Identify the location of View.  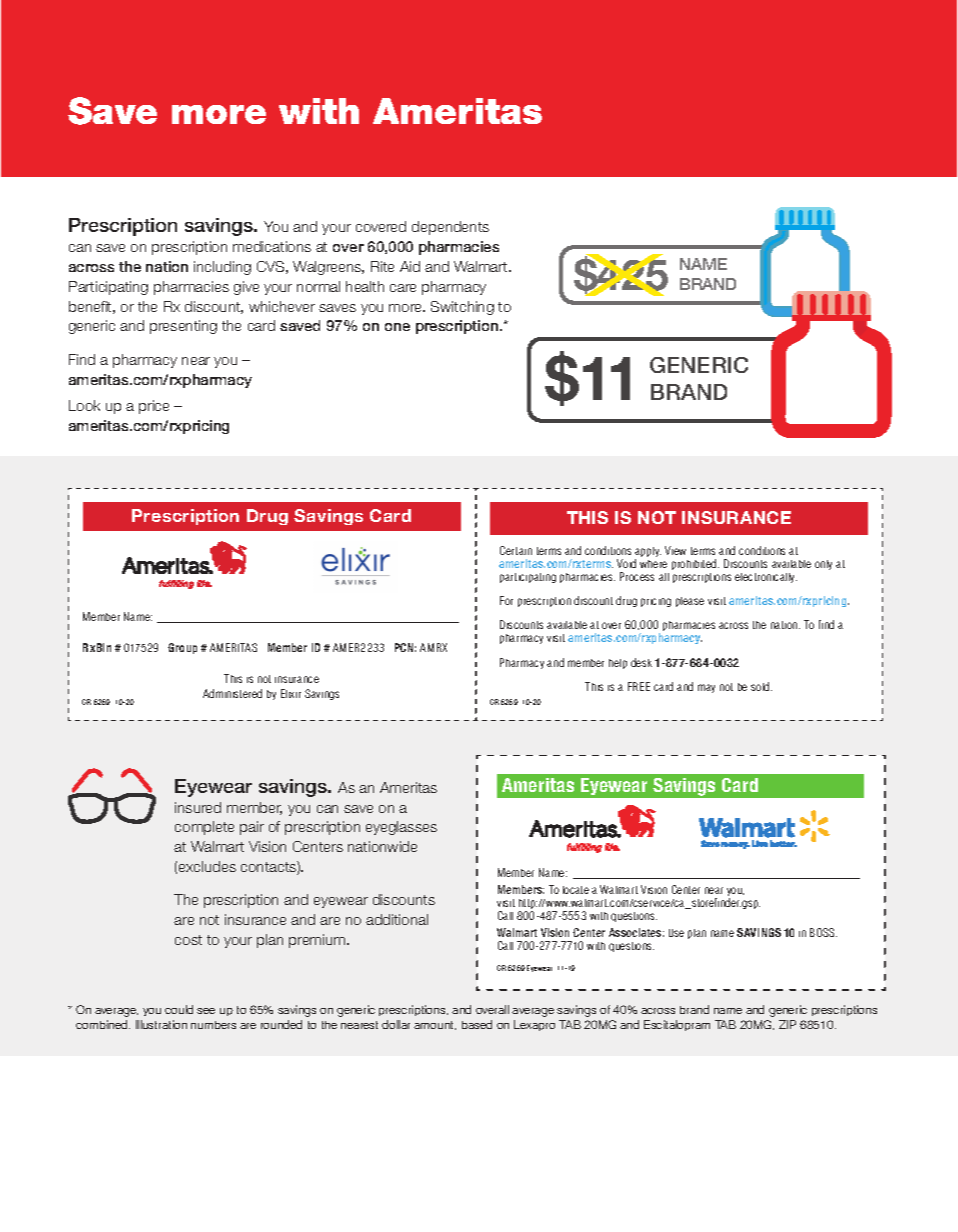
(675, 550).
